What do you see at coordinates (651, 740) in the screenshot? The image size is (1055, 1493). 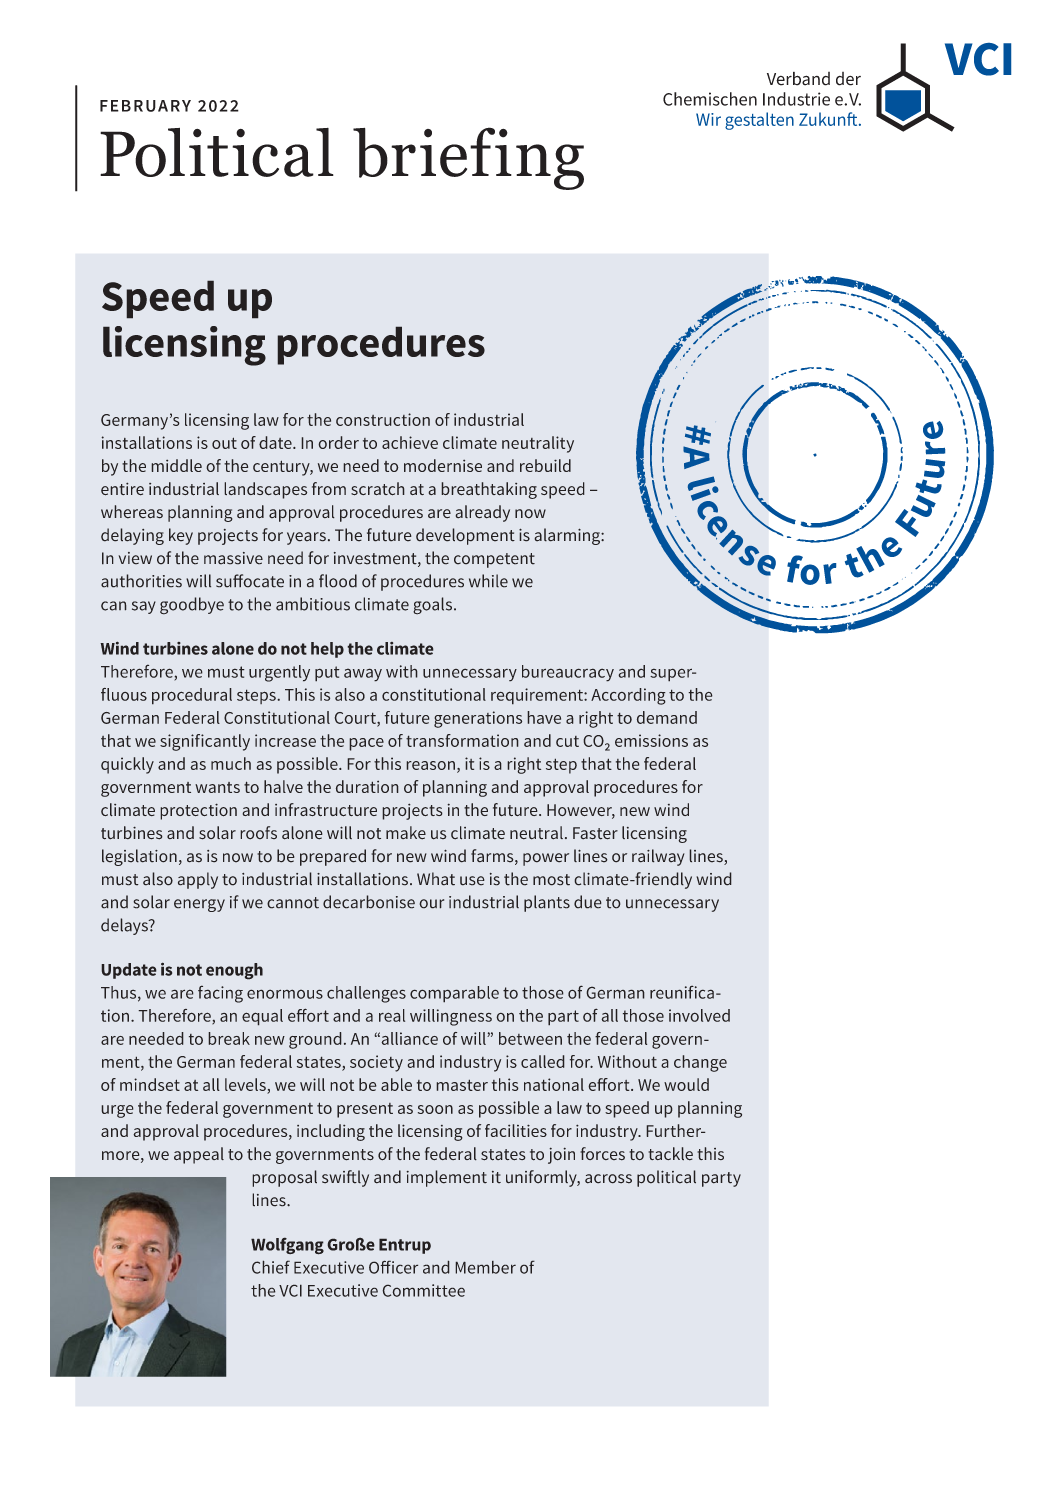 I see `emissions` at bounding box center [651, 740].
